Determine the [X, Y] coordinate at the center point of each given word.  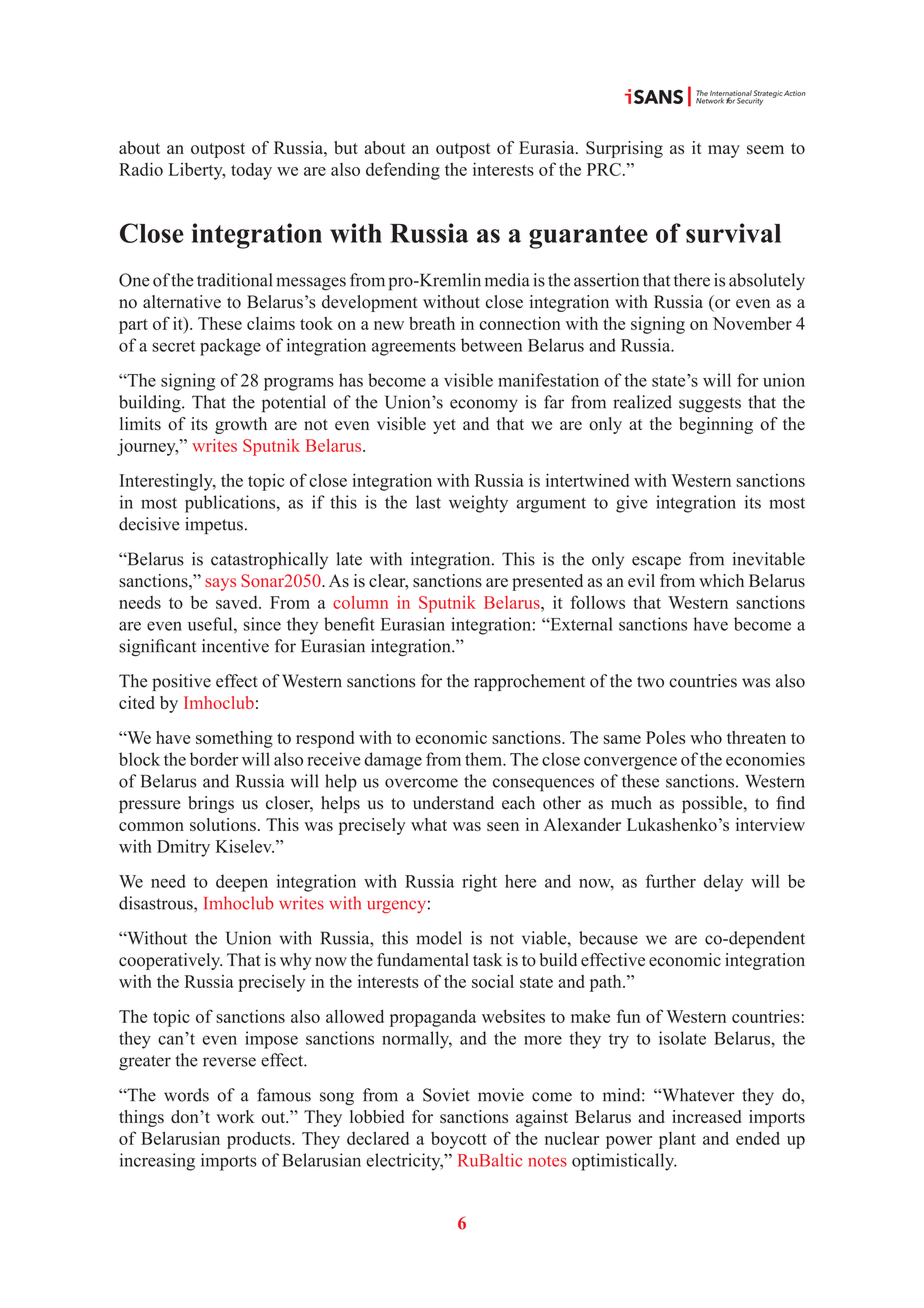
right [479, 883]
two [650, 682]
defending [403, 171]
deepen [242, 883]
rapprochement [529, 682]
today [251, 171]
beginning [716, 425]
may [724, 151]
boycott [459, 1140]
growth [241, 425]
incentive [235, 646]
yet [444, 426]
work [236, 1117]
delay [723, 883]
